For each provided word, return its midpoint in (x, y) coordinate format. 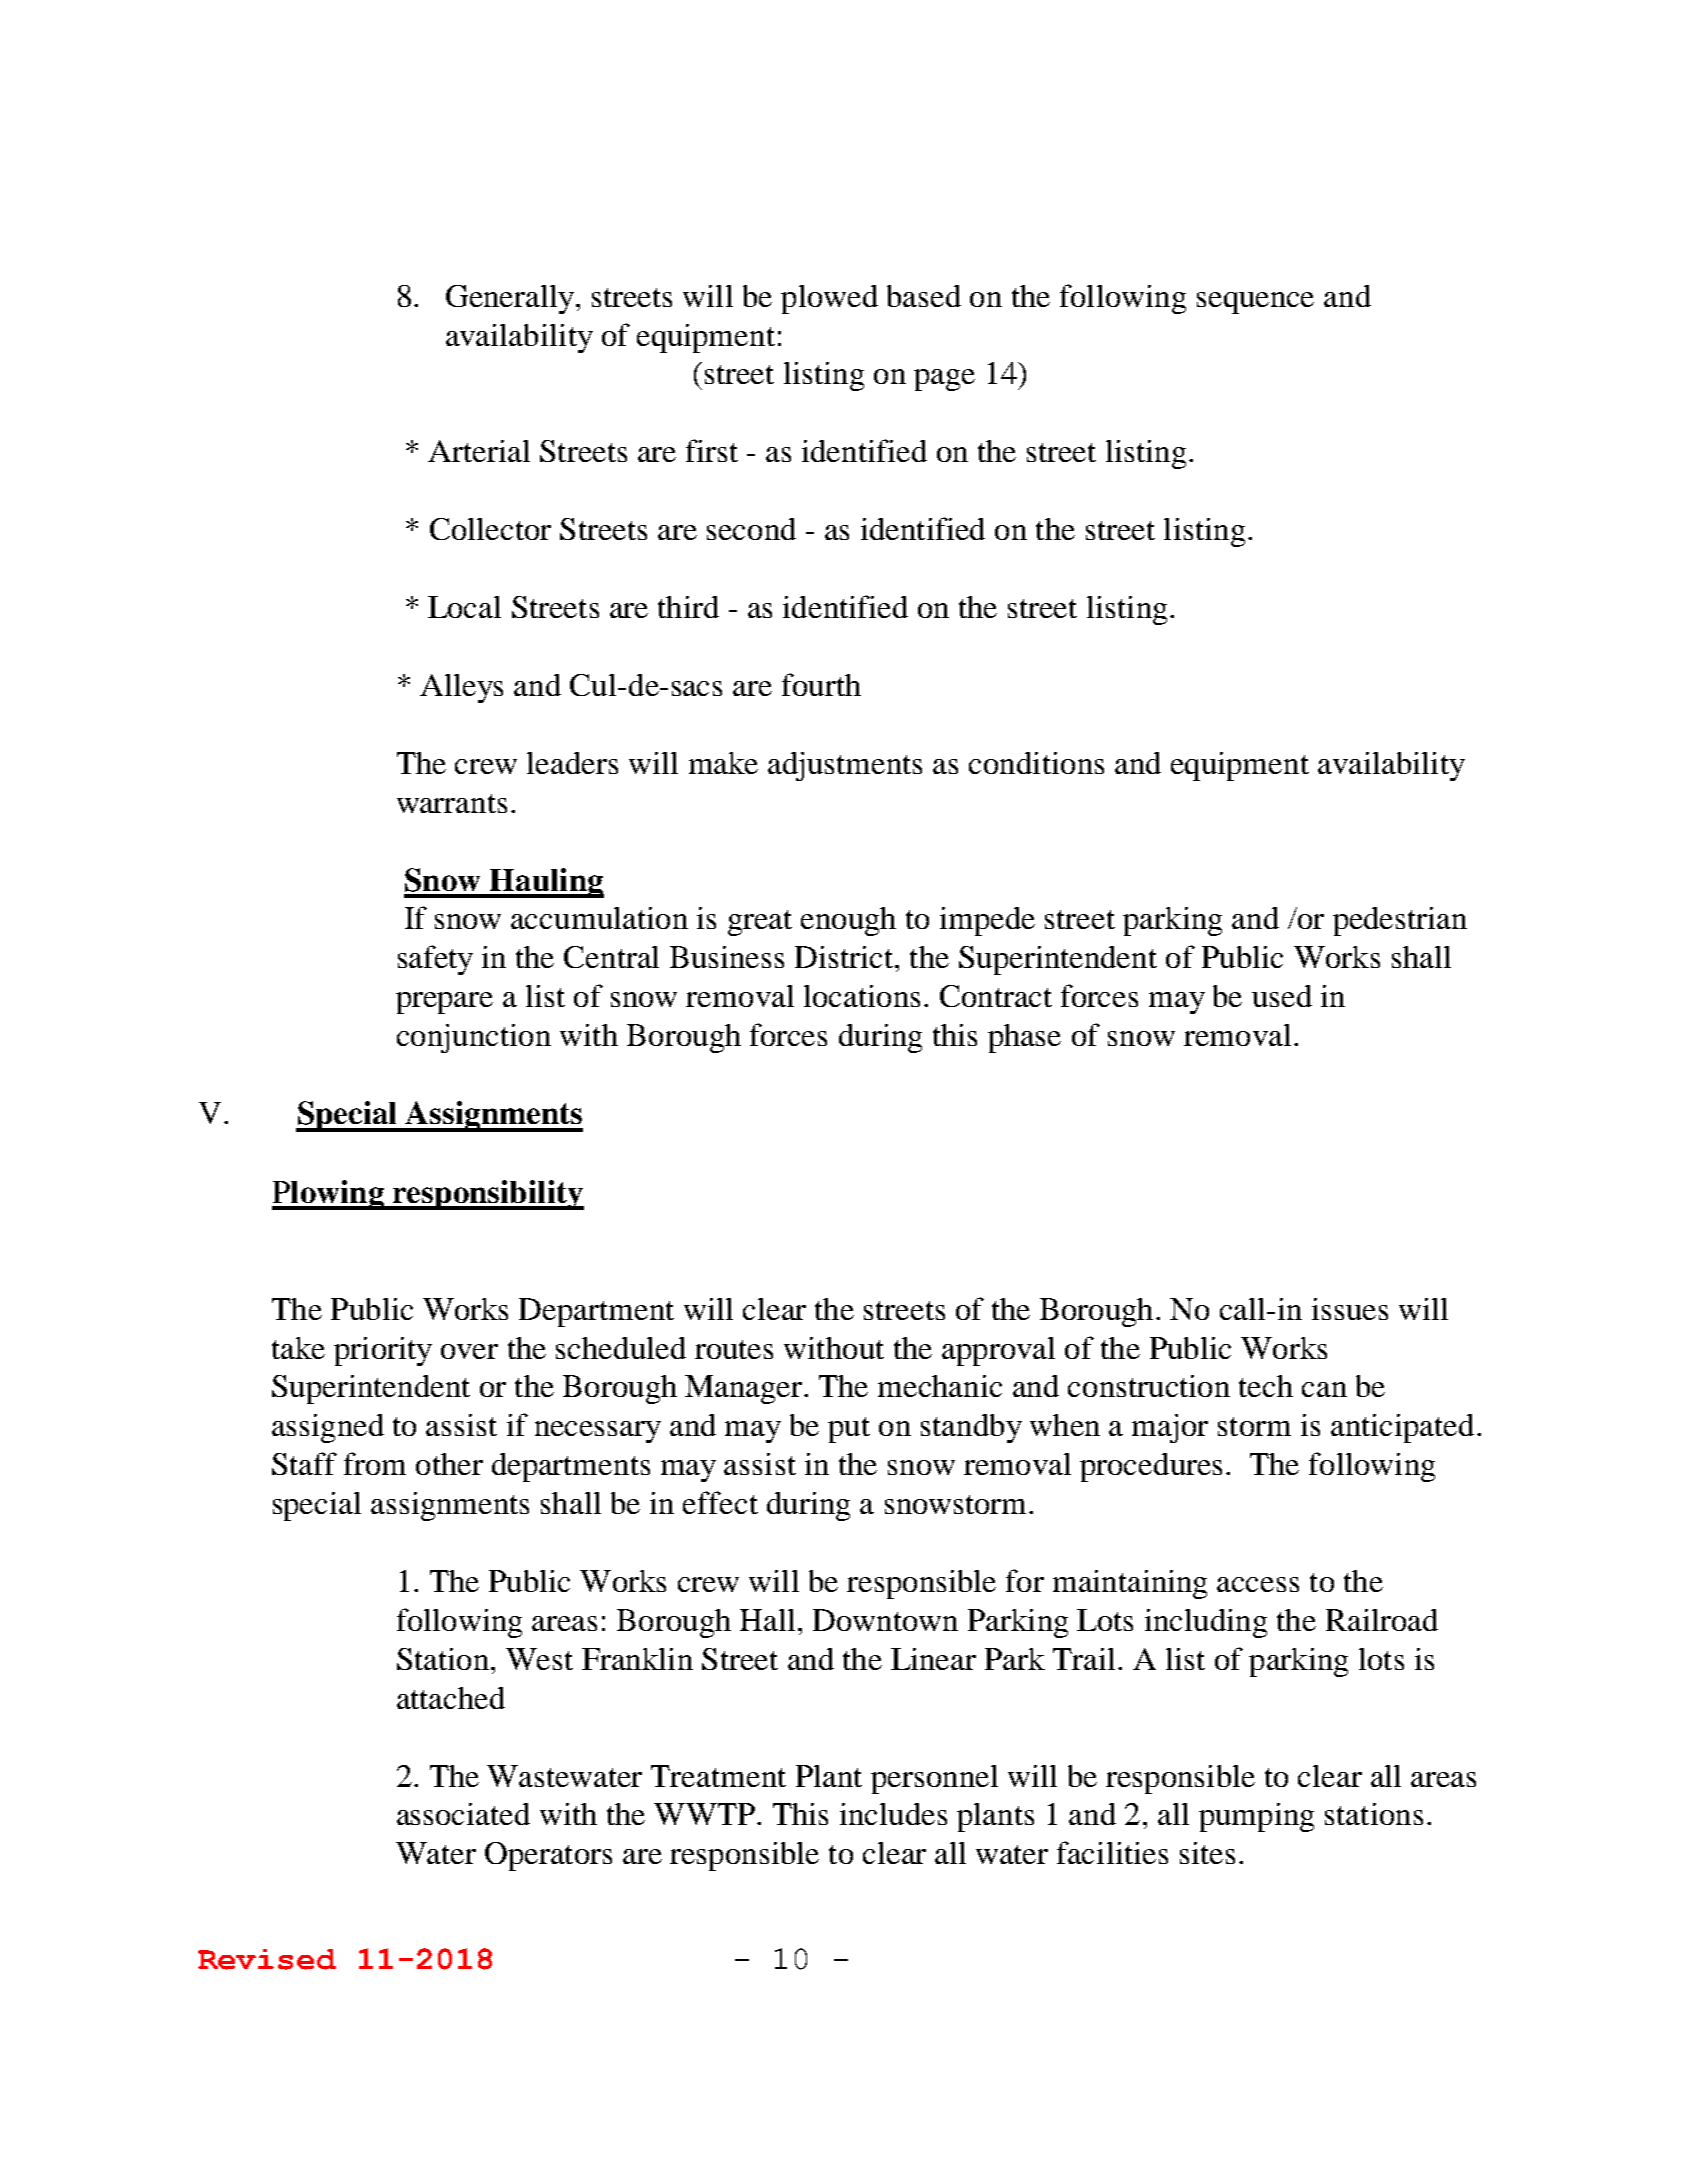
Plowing (329, 1195)
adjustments (845, 766)
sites (1207, 1853)
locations (862, 996)
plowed (829, 299)
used (1282, 996)
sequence (1255, 303)
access (1258, 1584)
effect (720, 1502)
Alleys (461, 688)
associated (463, 1814)
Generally (510, 299)
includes (893, 1814)
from (375, 1463)
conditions (1036, 763)
